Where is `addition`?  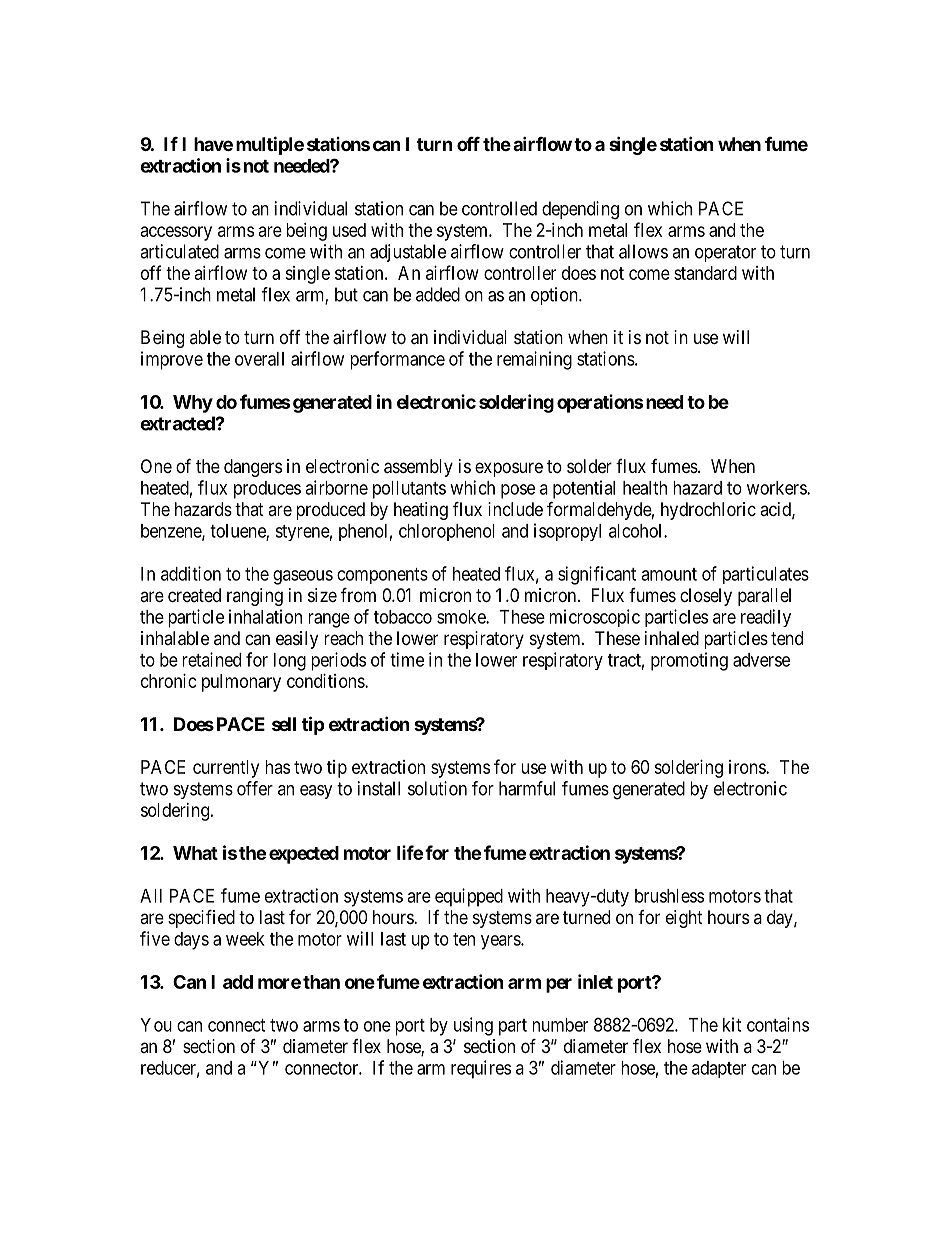 addition is located at coordinates (191, 573).
